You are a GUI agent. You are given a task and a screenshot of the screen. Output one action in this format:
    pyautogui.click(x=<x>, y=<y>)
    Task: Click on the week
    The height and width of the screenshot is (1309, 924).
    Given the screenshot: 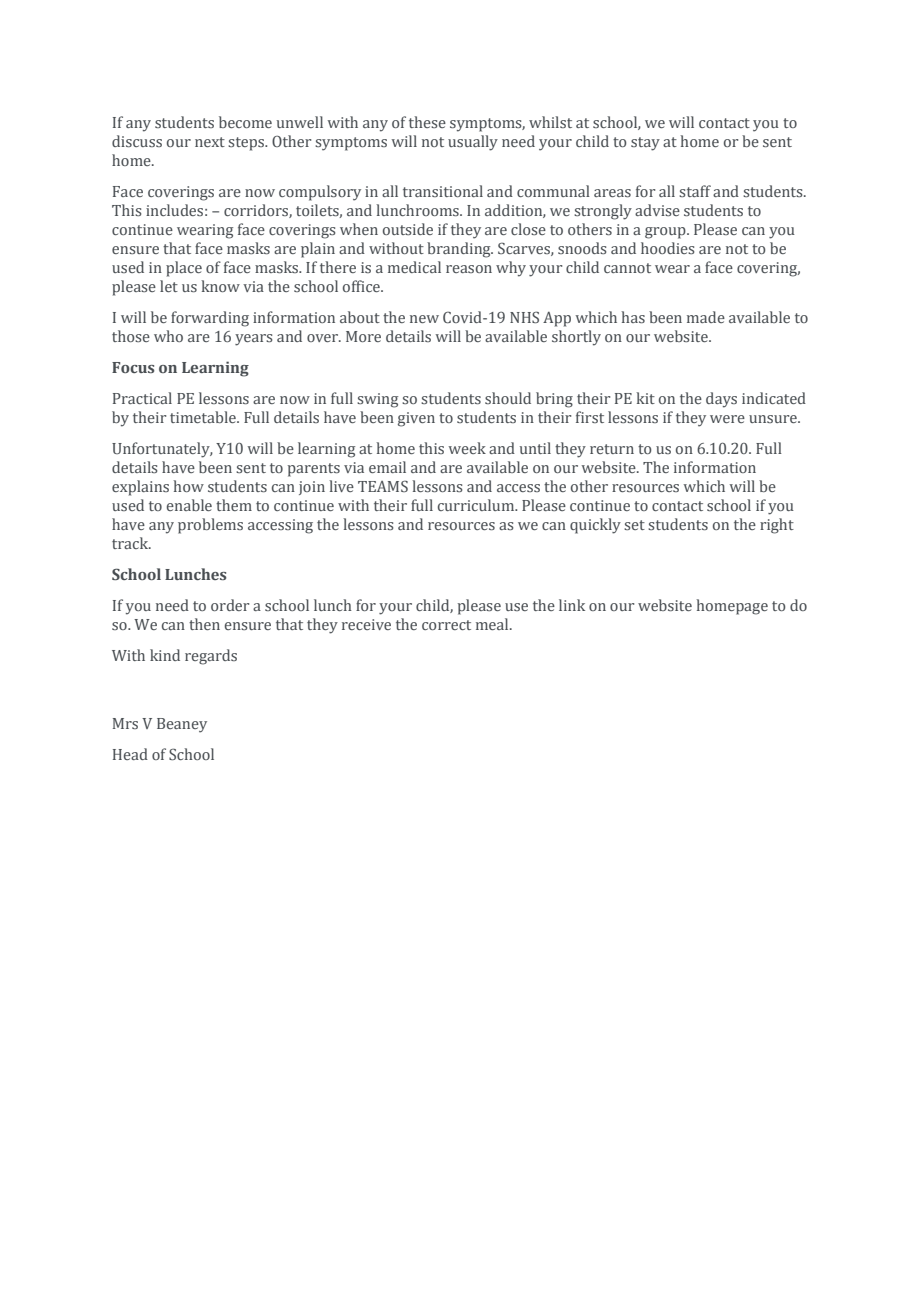 What is the action you would take?
    pyautogui.click(x=467, y=448)
